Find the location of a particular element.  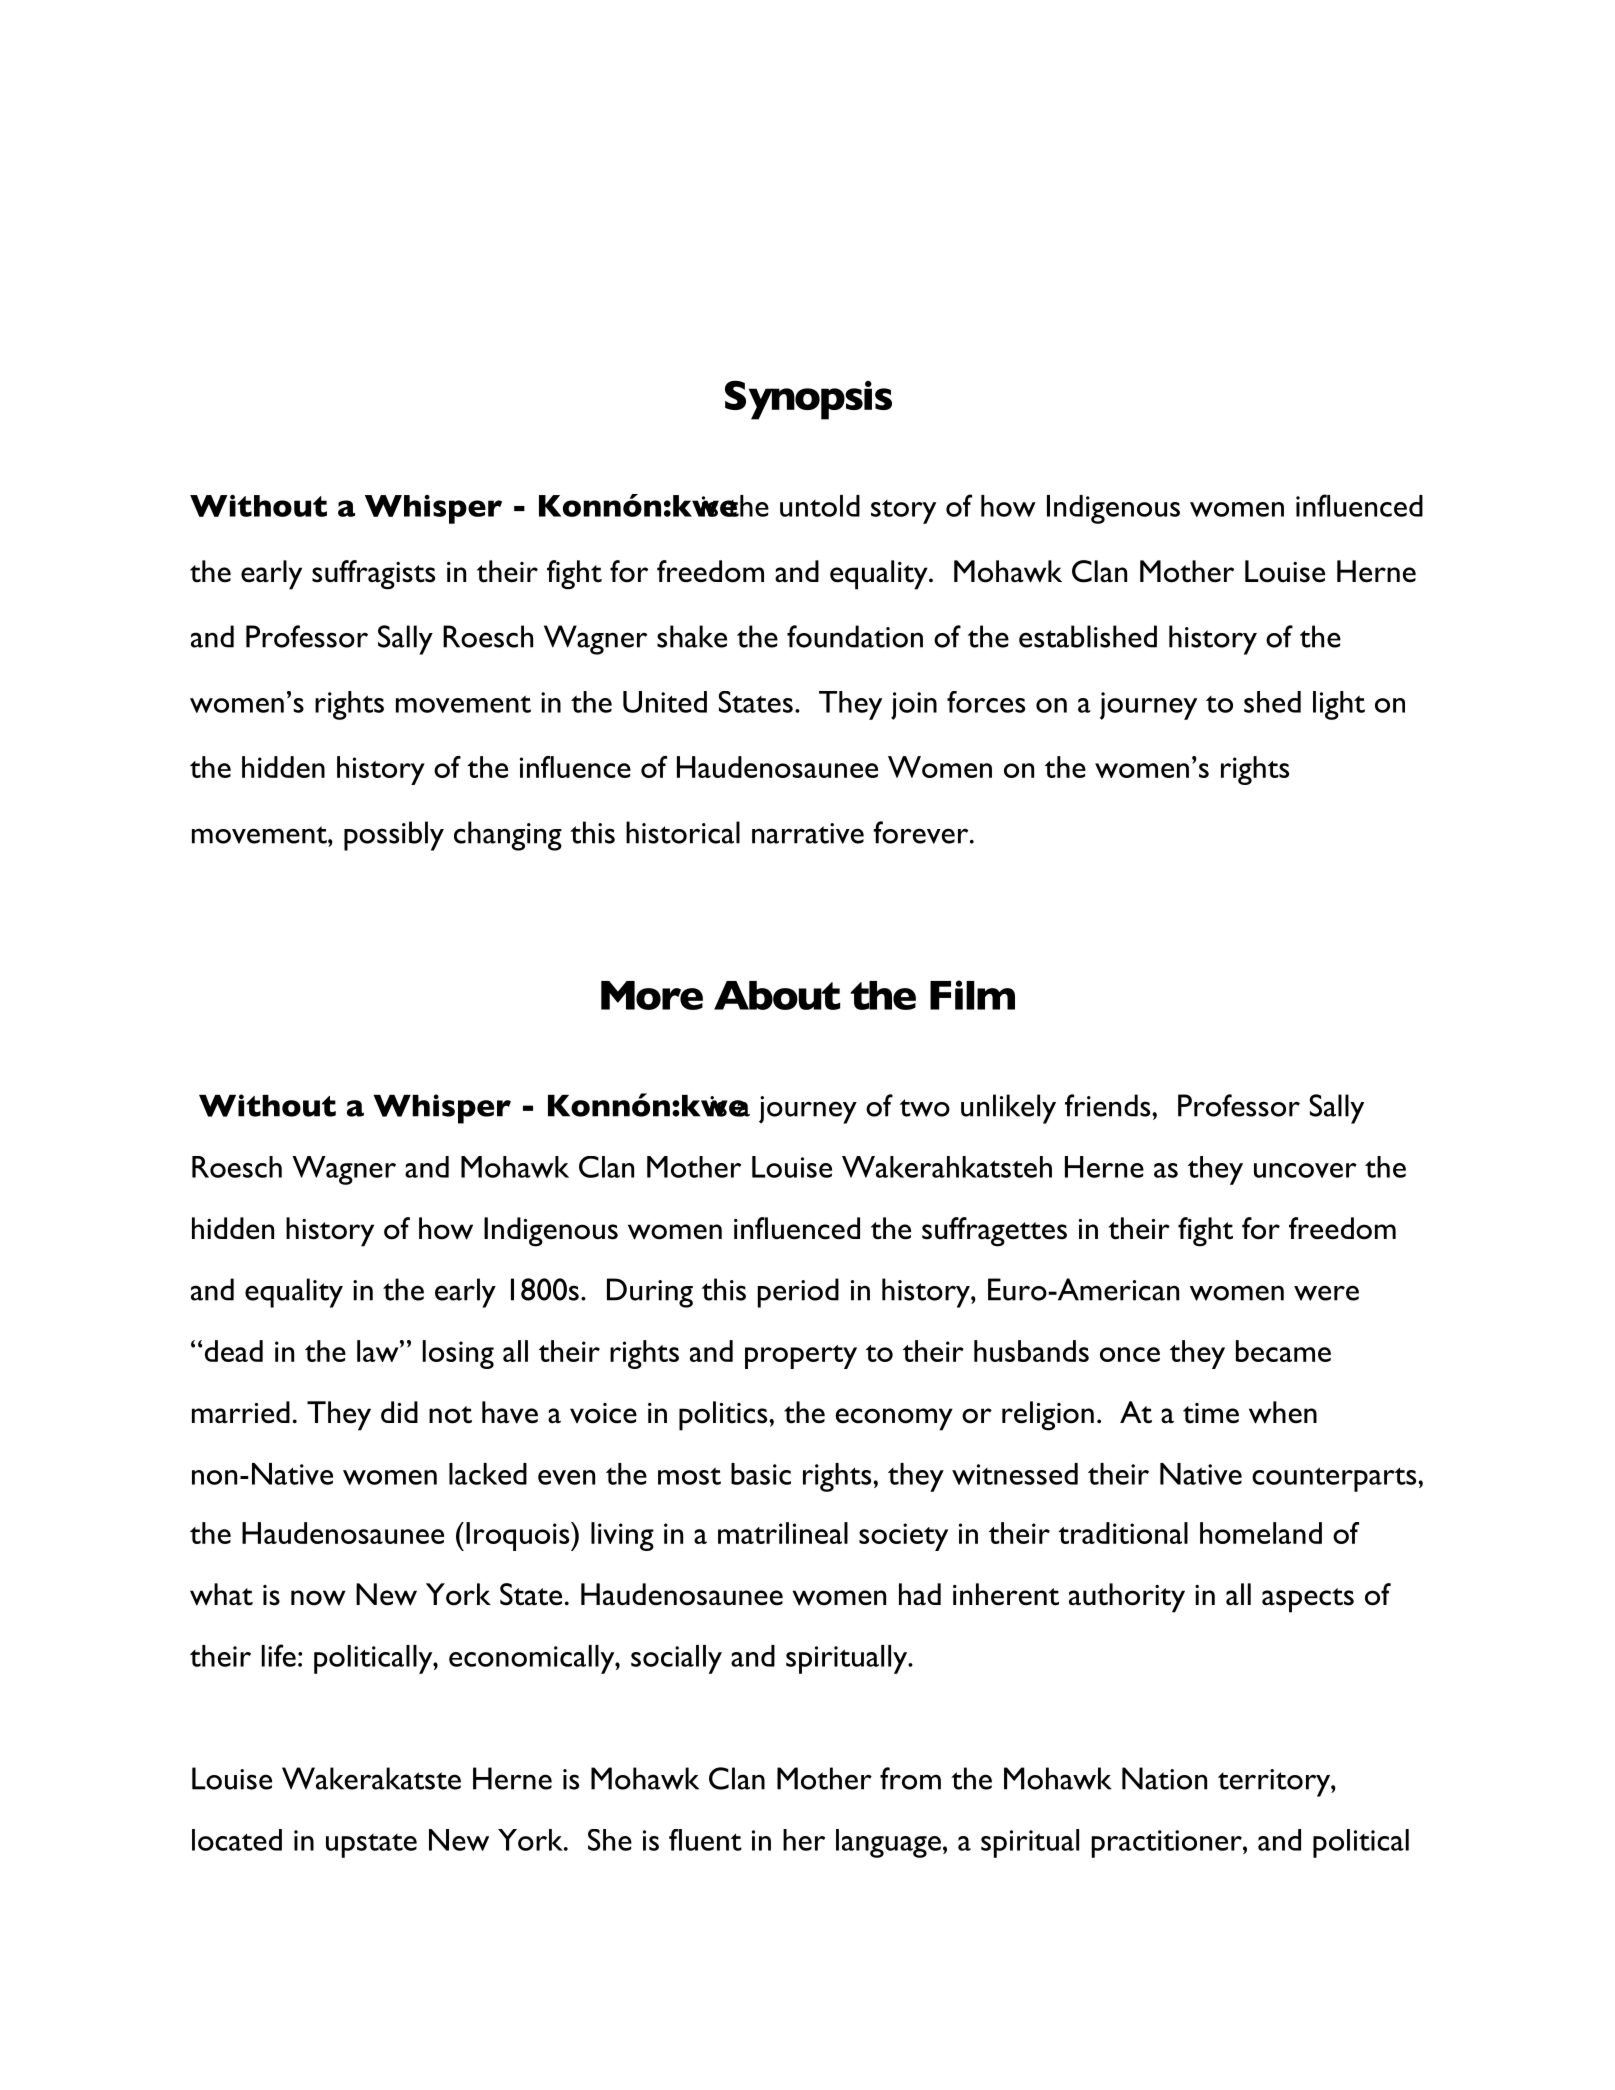

homeland is located at coordinates (1261, 1533).
